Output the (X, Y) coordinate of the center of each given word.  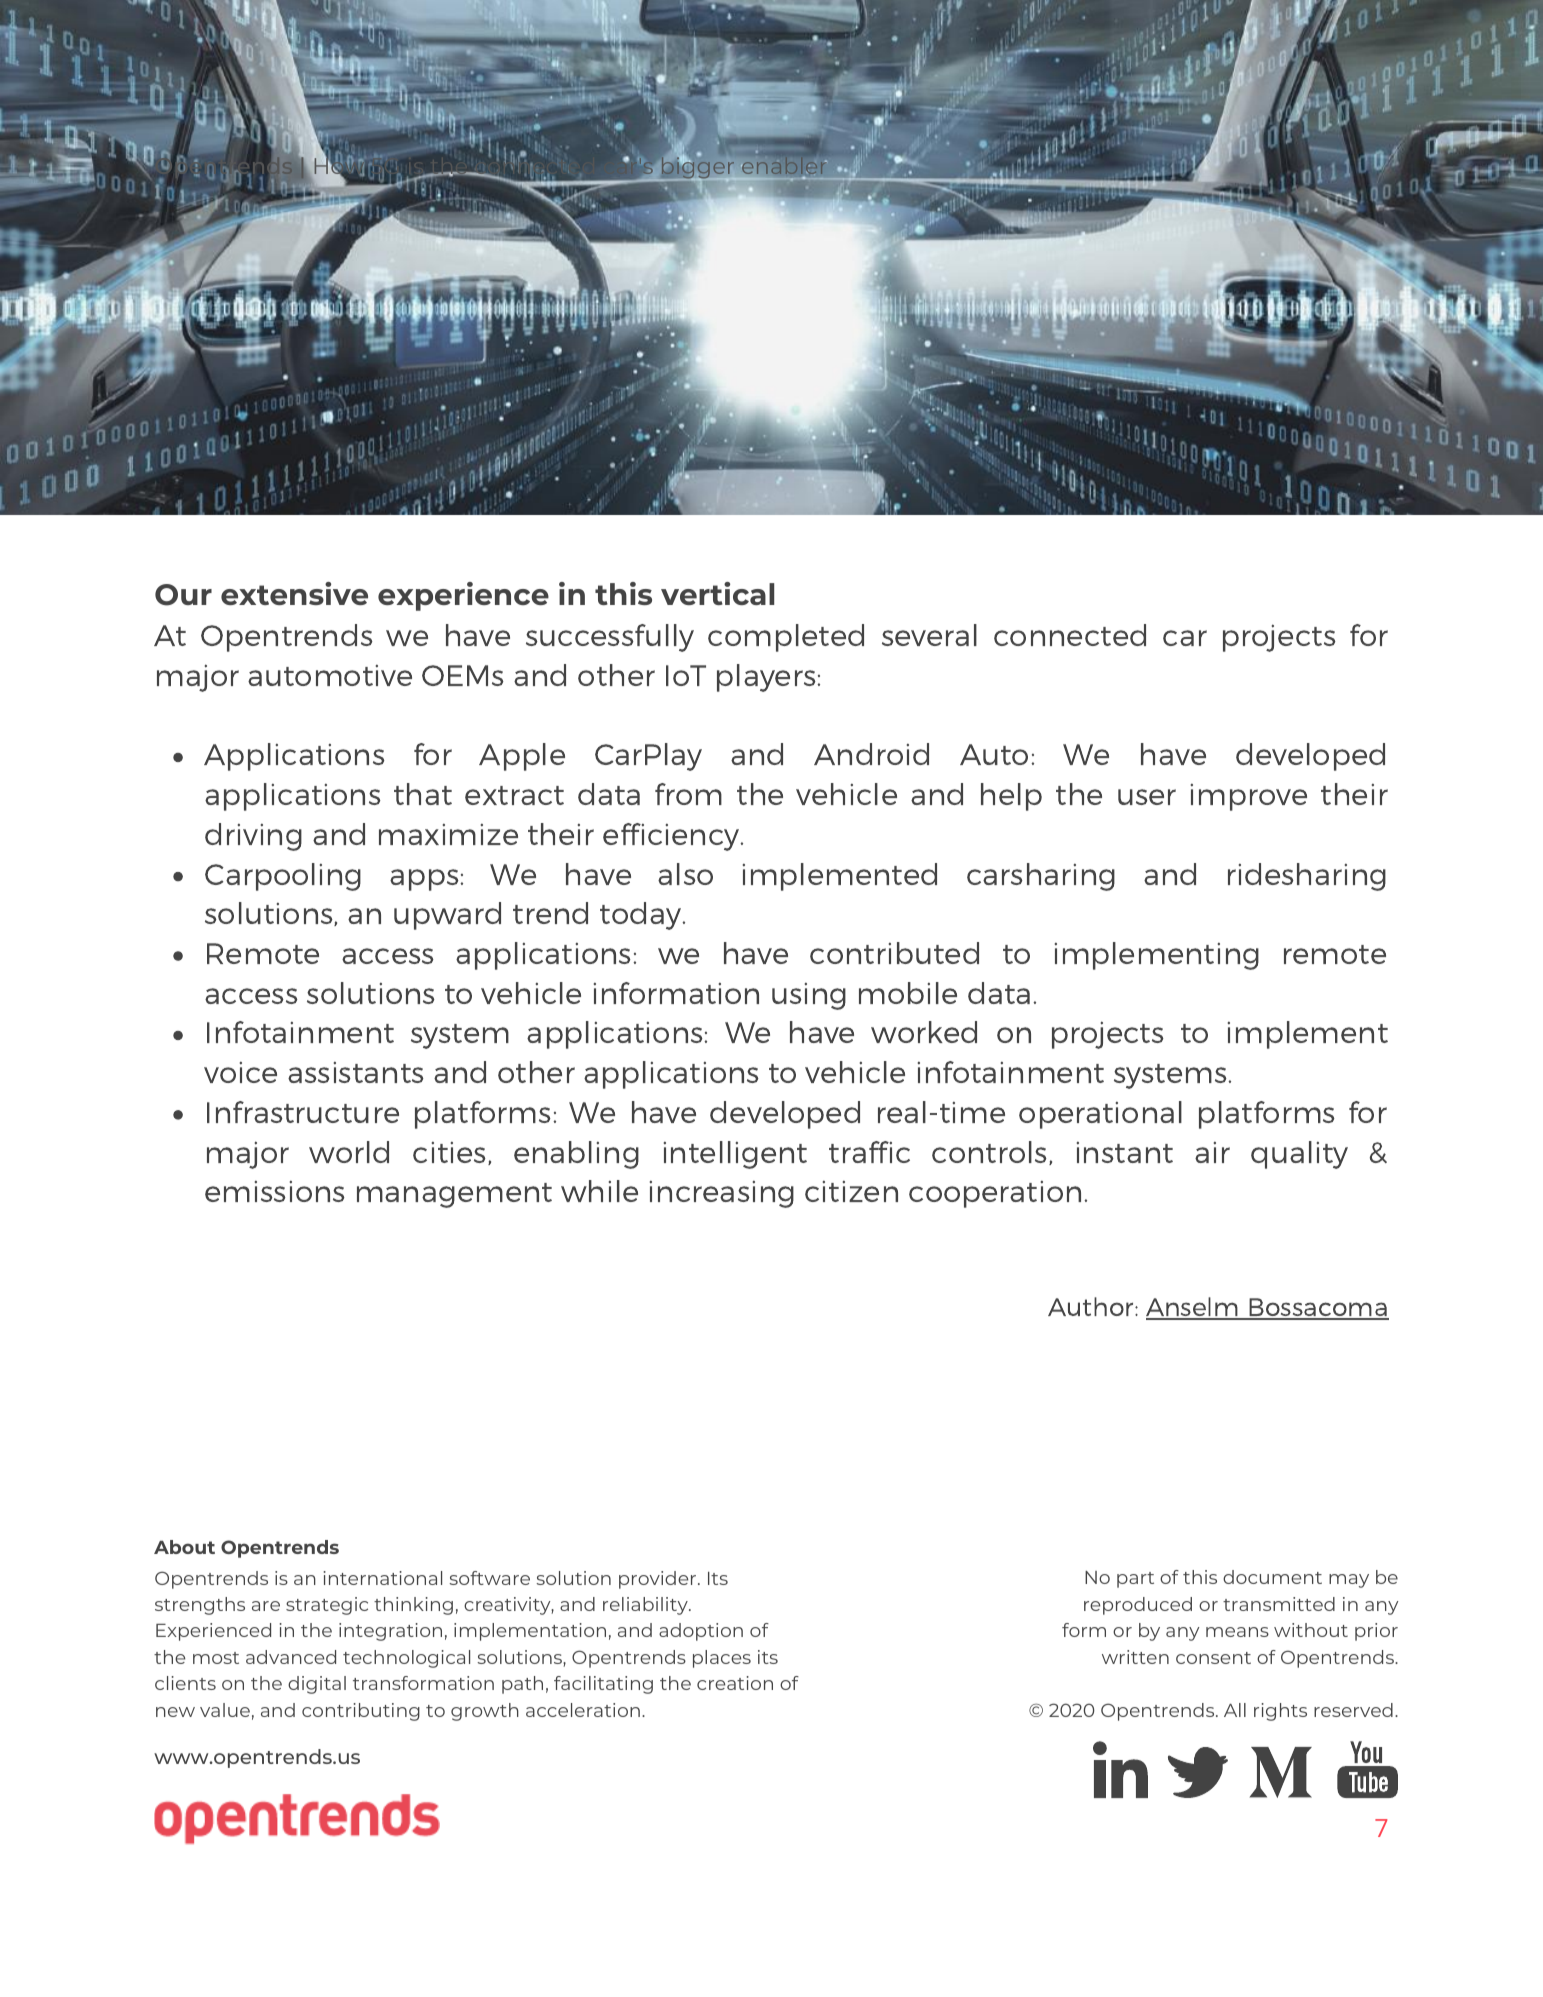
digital (317, 1685)
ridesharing (1307, 877)
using (809, 996)
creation (735, 1683)
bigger (699, 168)
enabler (784, 166)
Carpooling (283, 877)
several (929, 635)
